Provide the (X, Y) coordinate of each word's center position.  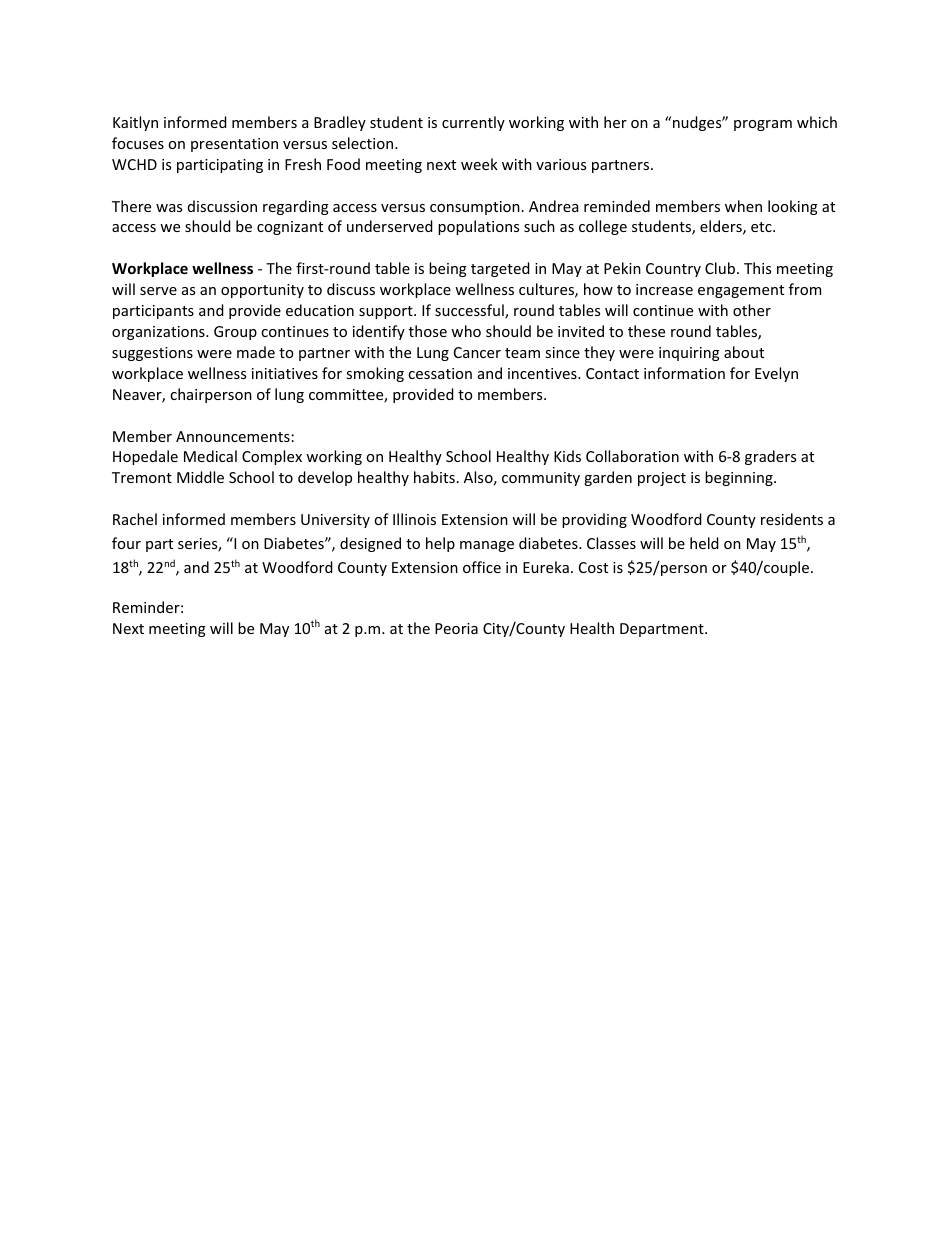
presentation (234, 145)
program (763, 125)
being (448, 269)
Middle (200, 477)
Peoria (456, 628)
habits (434, 477)
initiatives (285, 373)
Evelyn (776, 374)
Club (721, 268)
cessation (440, 373)
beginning (740, 478)
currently (473, 123)
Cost (593, 567)
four (126, 543)
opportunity (262, 291)
